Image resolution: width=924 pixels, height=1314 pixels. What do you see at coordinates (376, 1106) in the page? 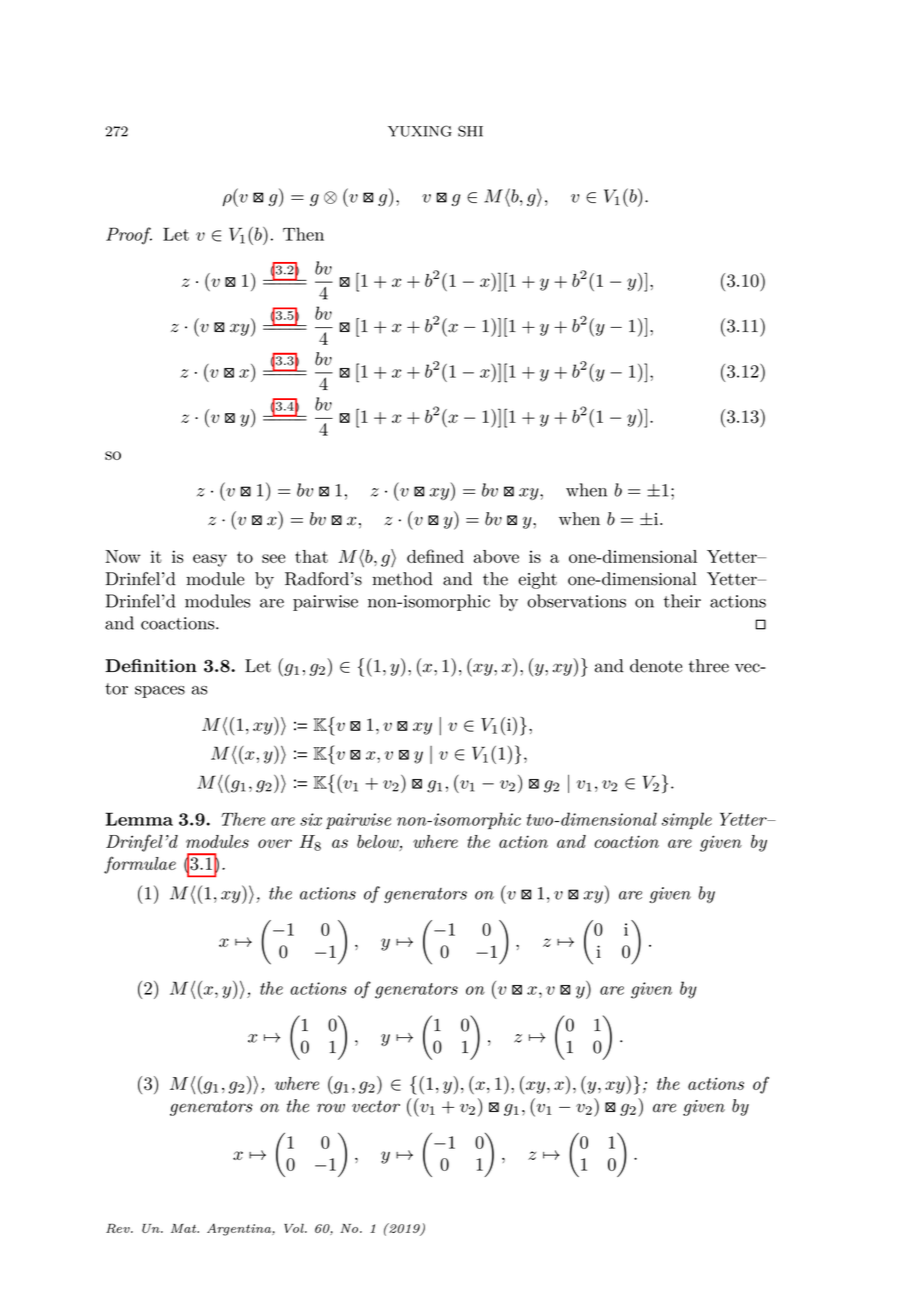
I see `vector` at bounding box center [376, 1106].
